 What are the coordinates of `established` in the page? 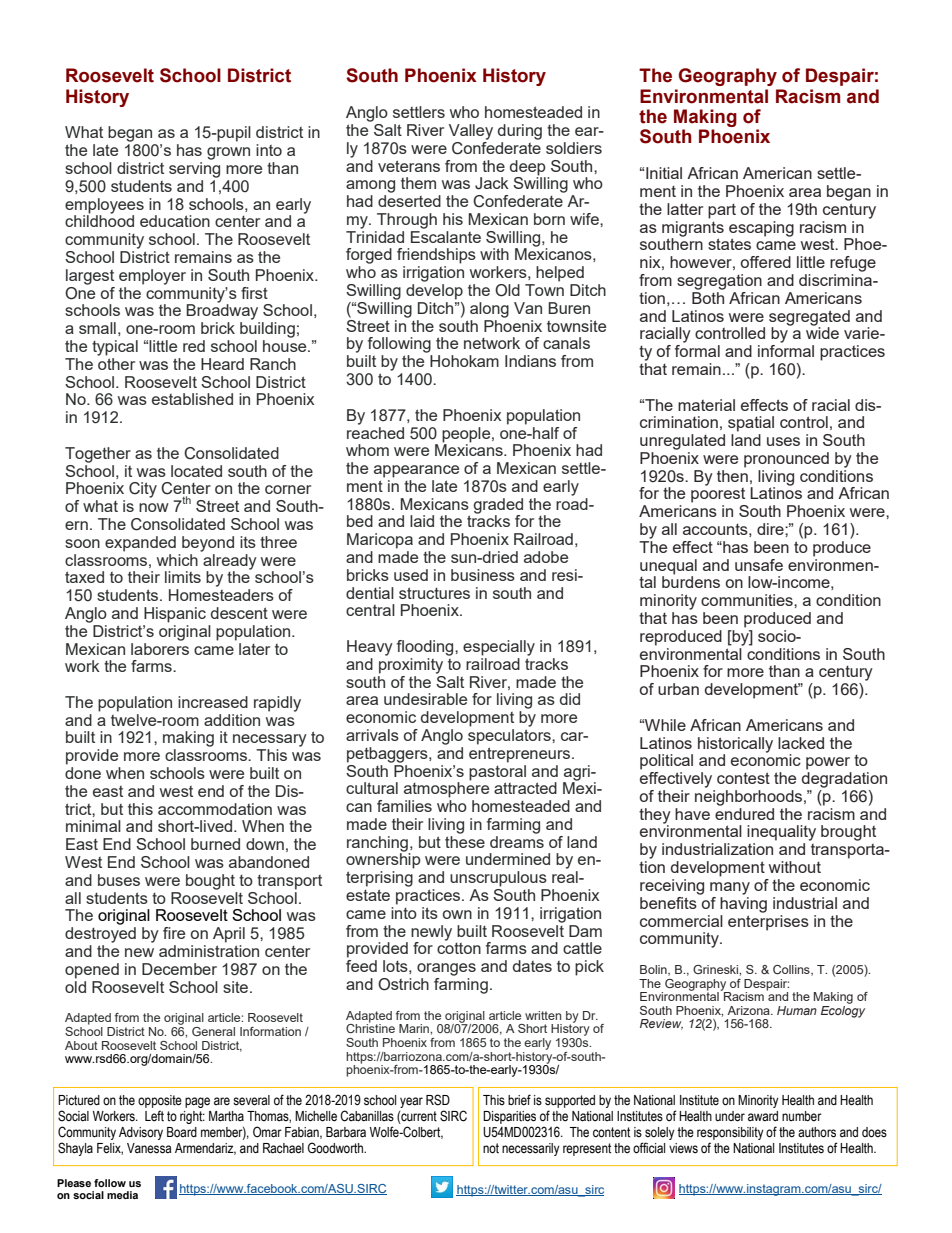 It's located at (192, 399).
